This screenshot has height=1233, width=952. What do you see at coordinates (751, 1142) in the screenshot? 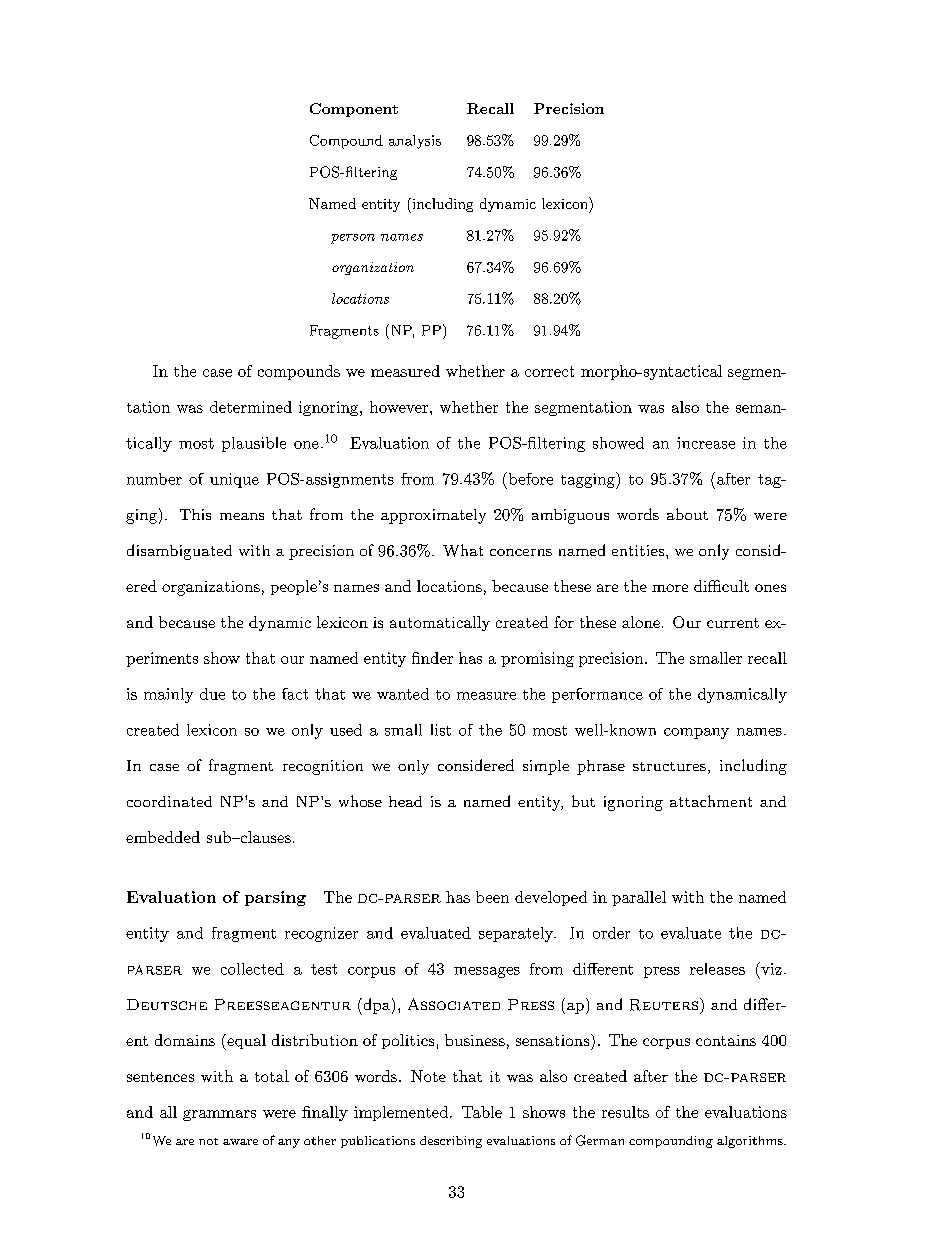
I see `algorithms` at bounding box center [751, 1142].
